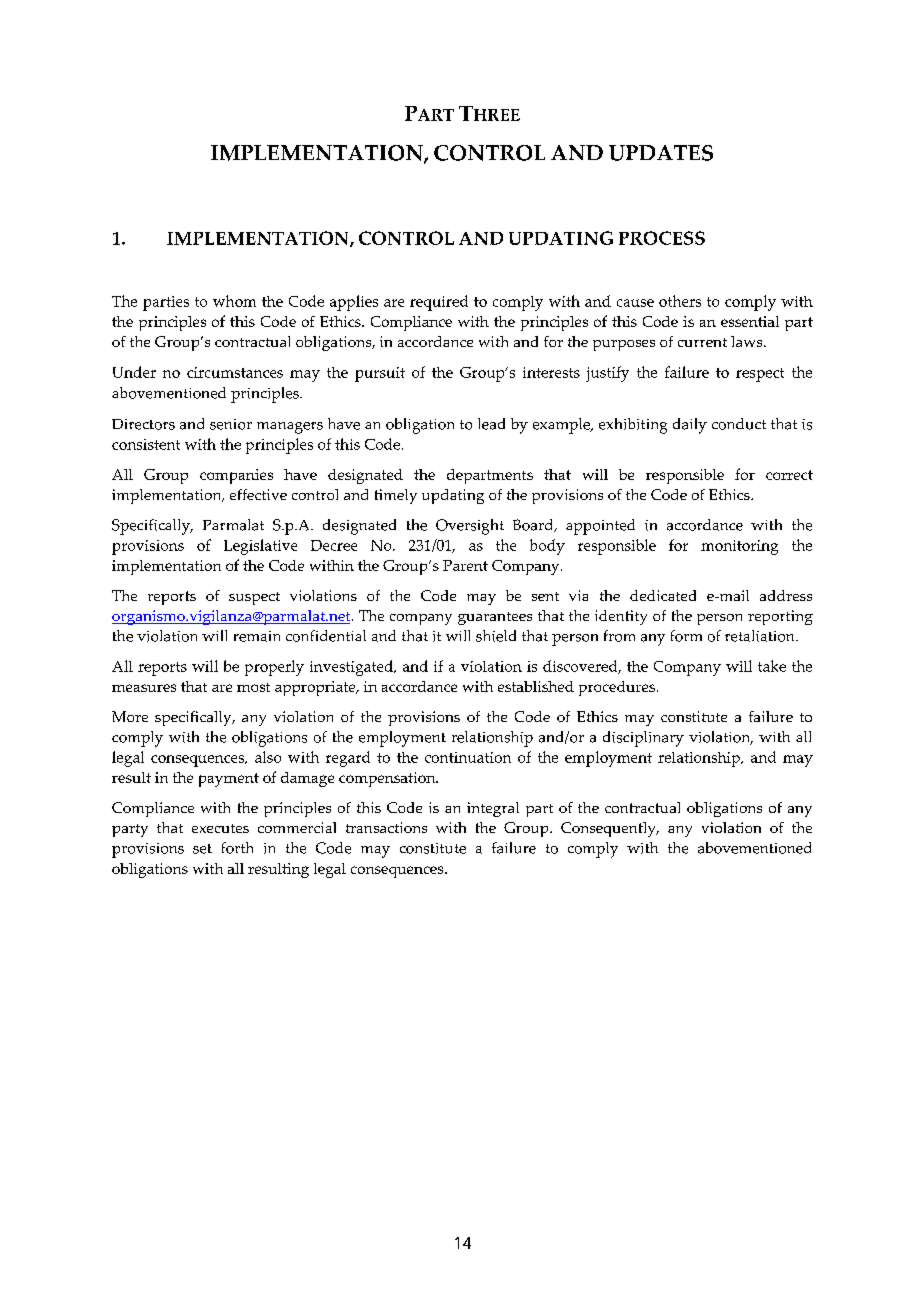 The image size is (924, 1308). Describe the element at coordinates (661, 153) in the screenshot. I see `UPDATES` at that location.
